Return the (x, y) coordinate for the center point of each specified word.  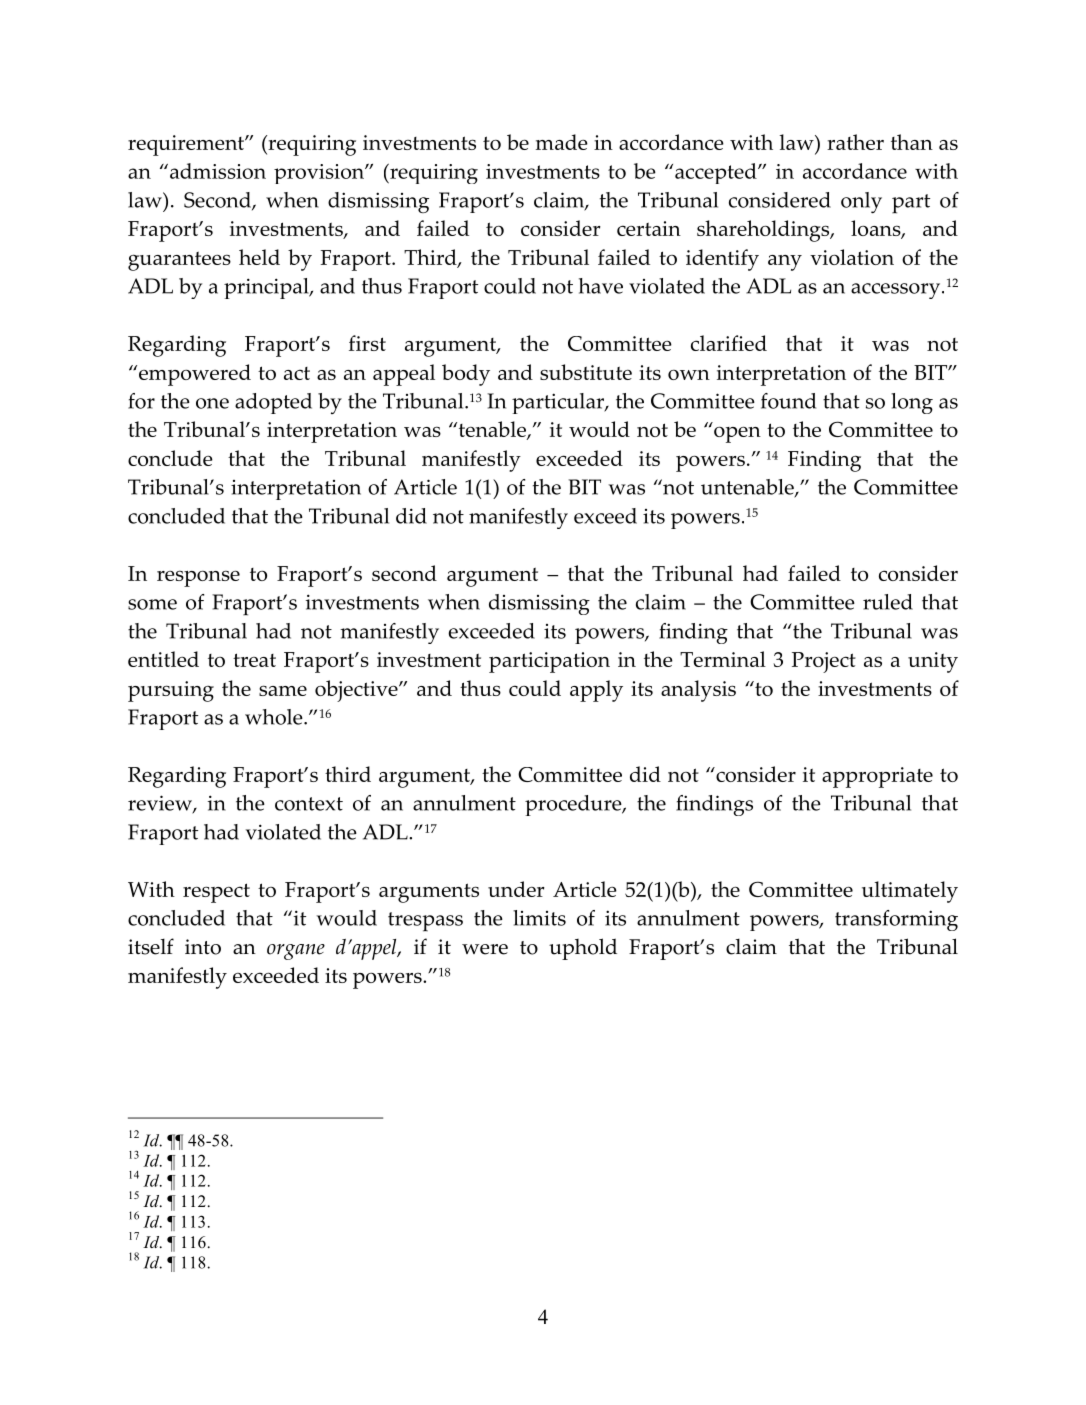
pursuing (171, 691)
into (203, 947)
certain (649, 228)
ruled (888, 602)
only (861, 203)
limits (539, 918)
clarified (729, 343)
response (198, 578)
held (259, 257)
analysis (698, 691)
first (367, 343)
